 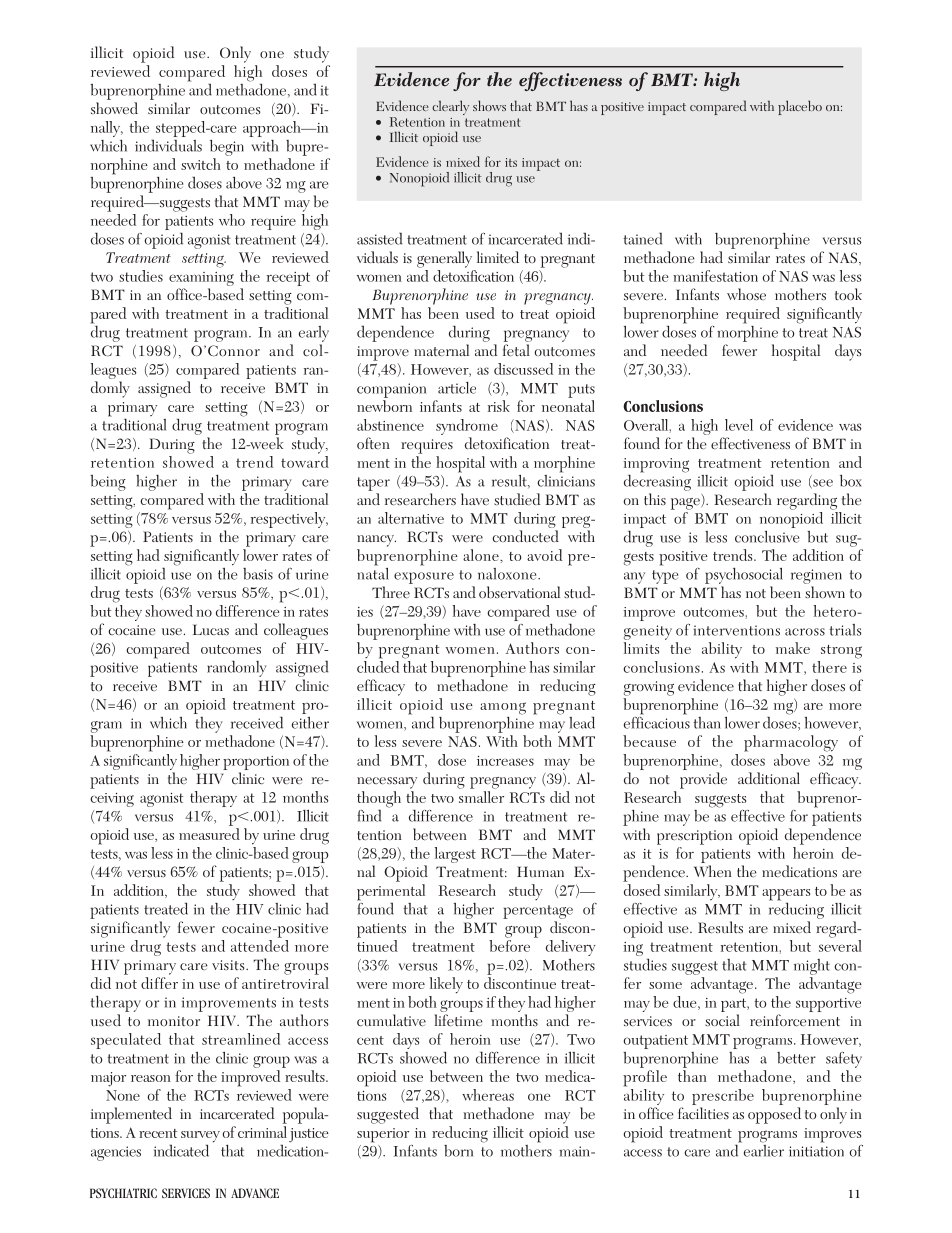 What do you see at coordinates (793, 648) in the document?
I see `make` at bounding box center [793, 648].
